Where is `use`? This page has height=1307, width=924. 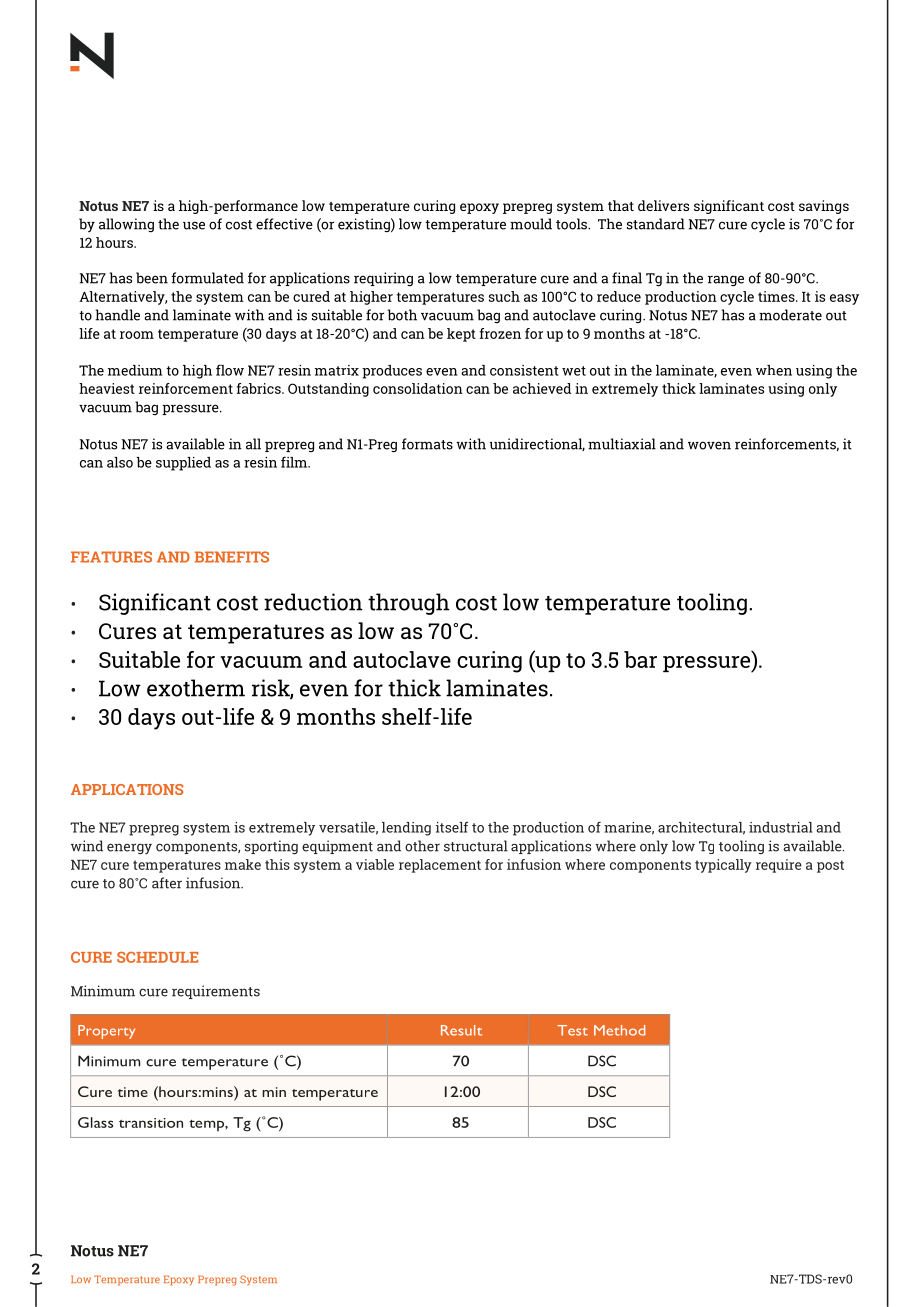 use is located at coordinates (194, 225).
